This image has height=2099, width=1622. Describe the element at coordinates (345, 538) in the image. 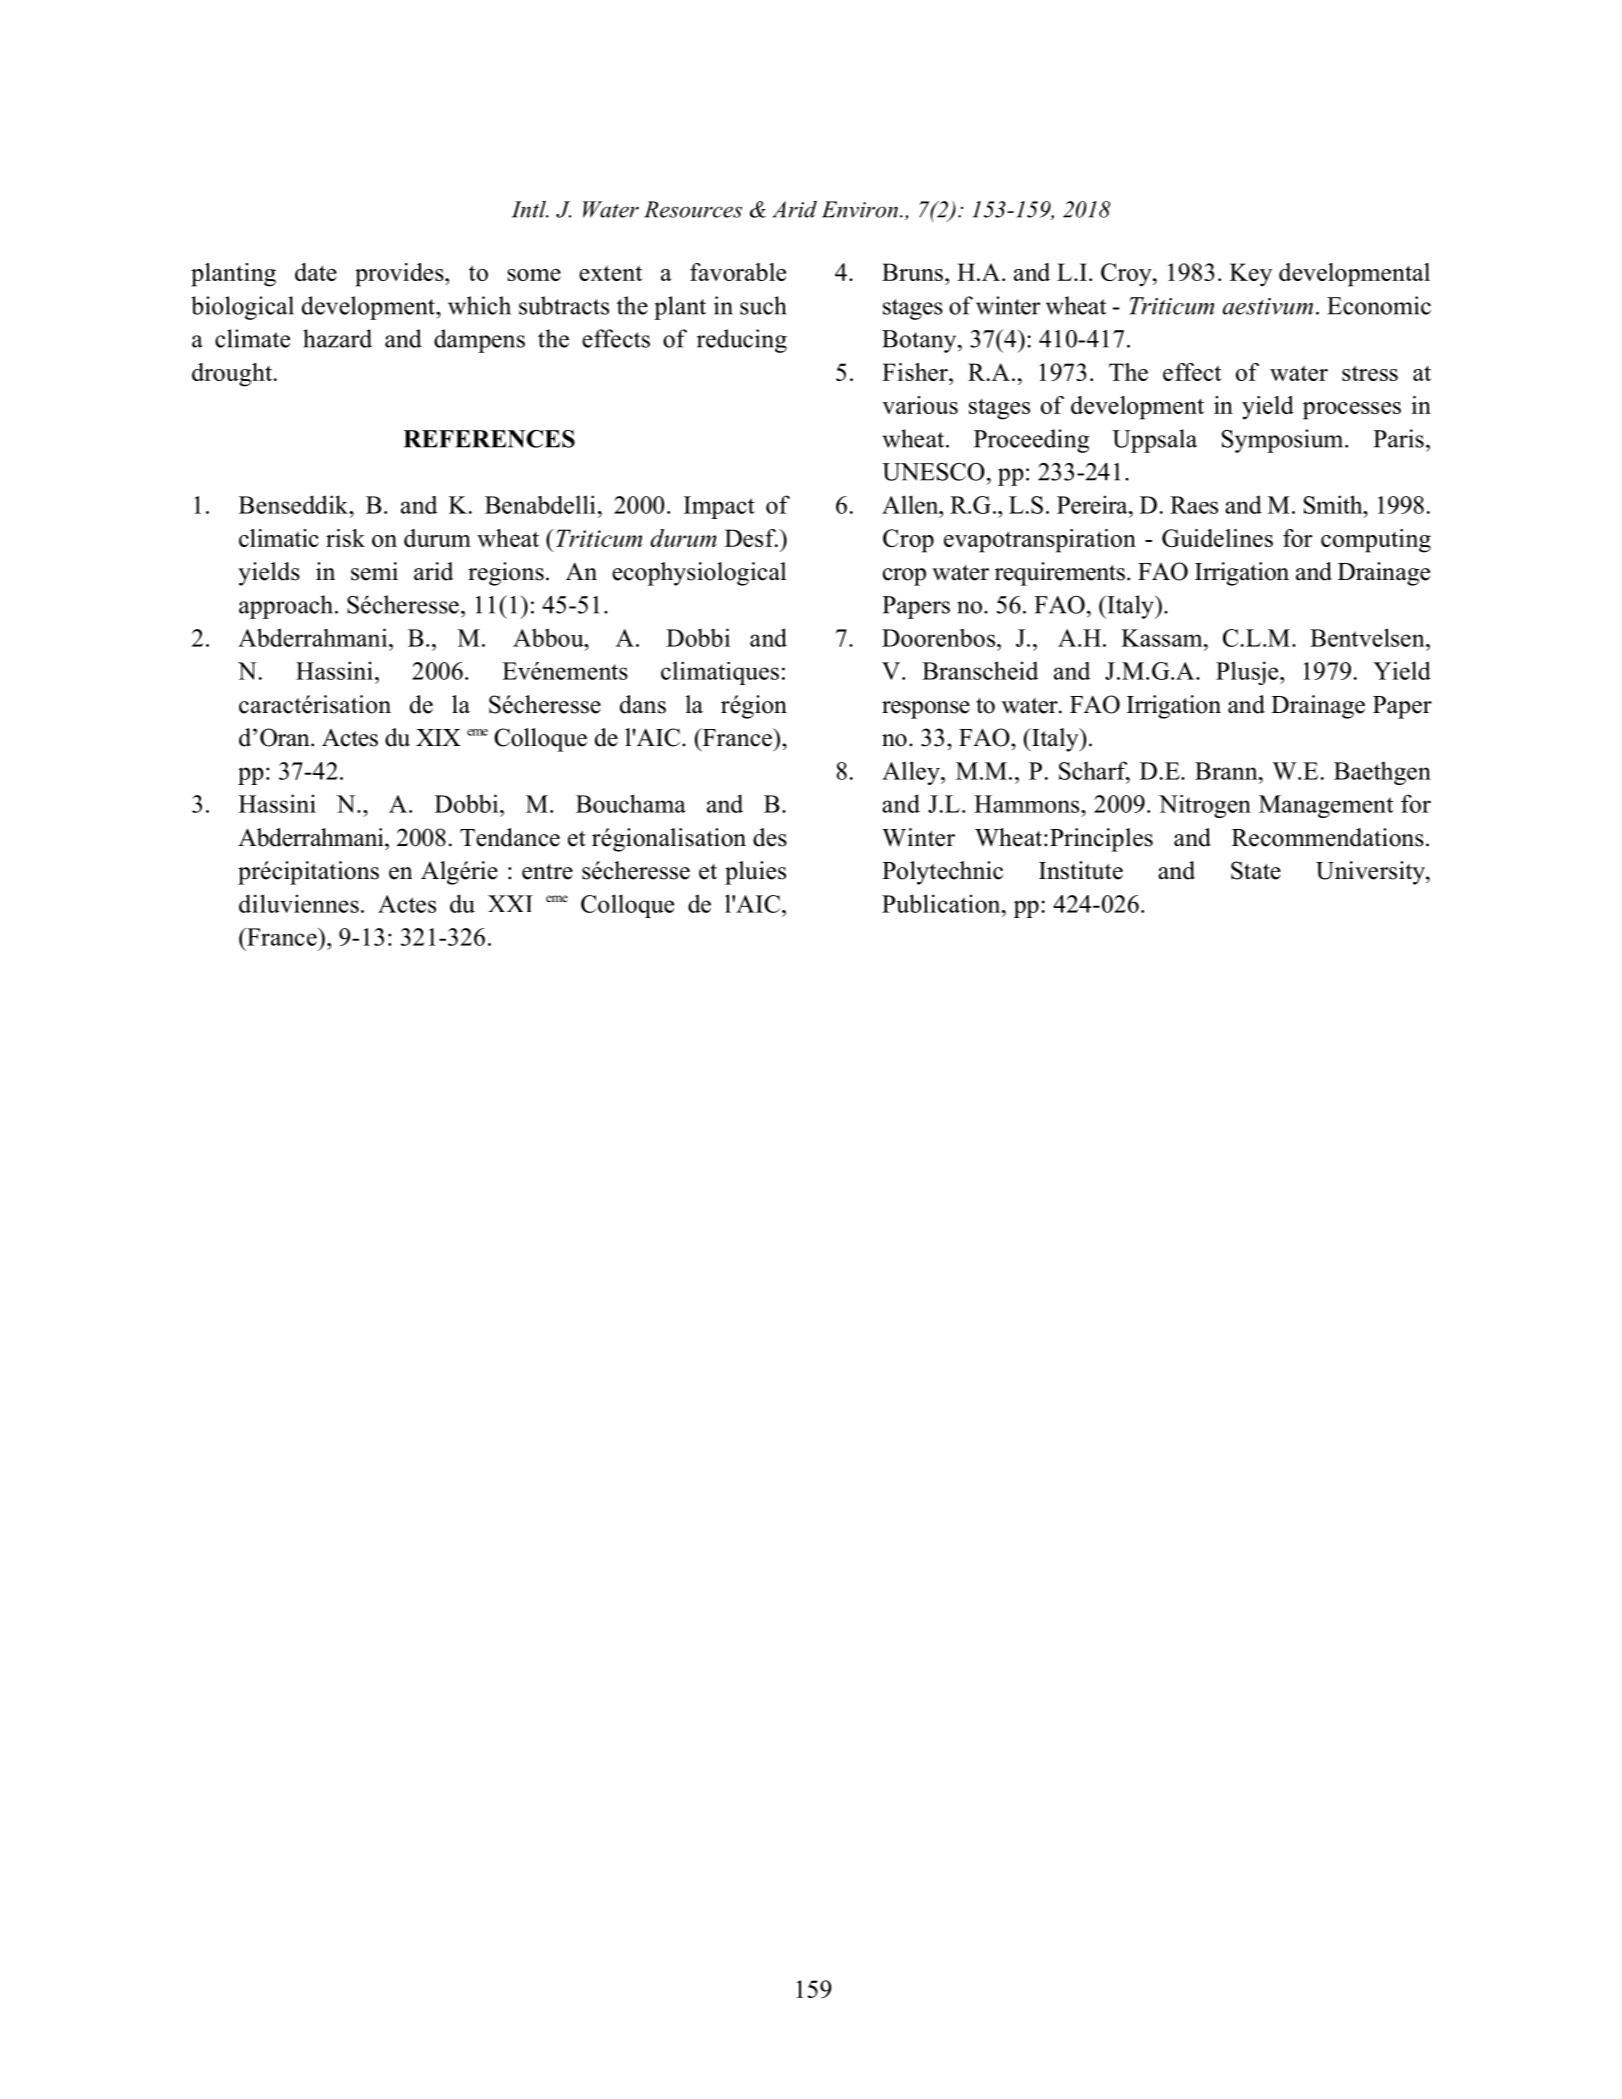

I see `risk` at that location.
